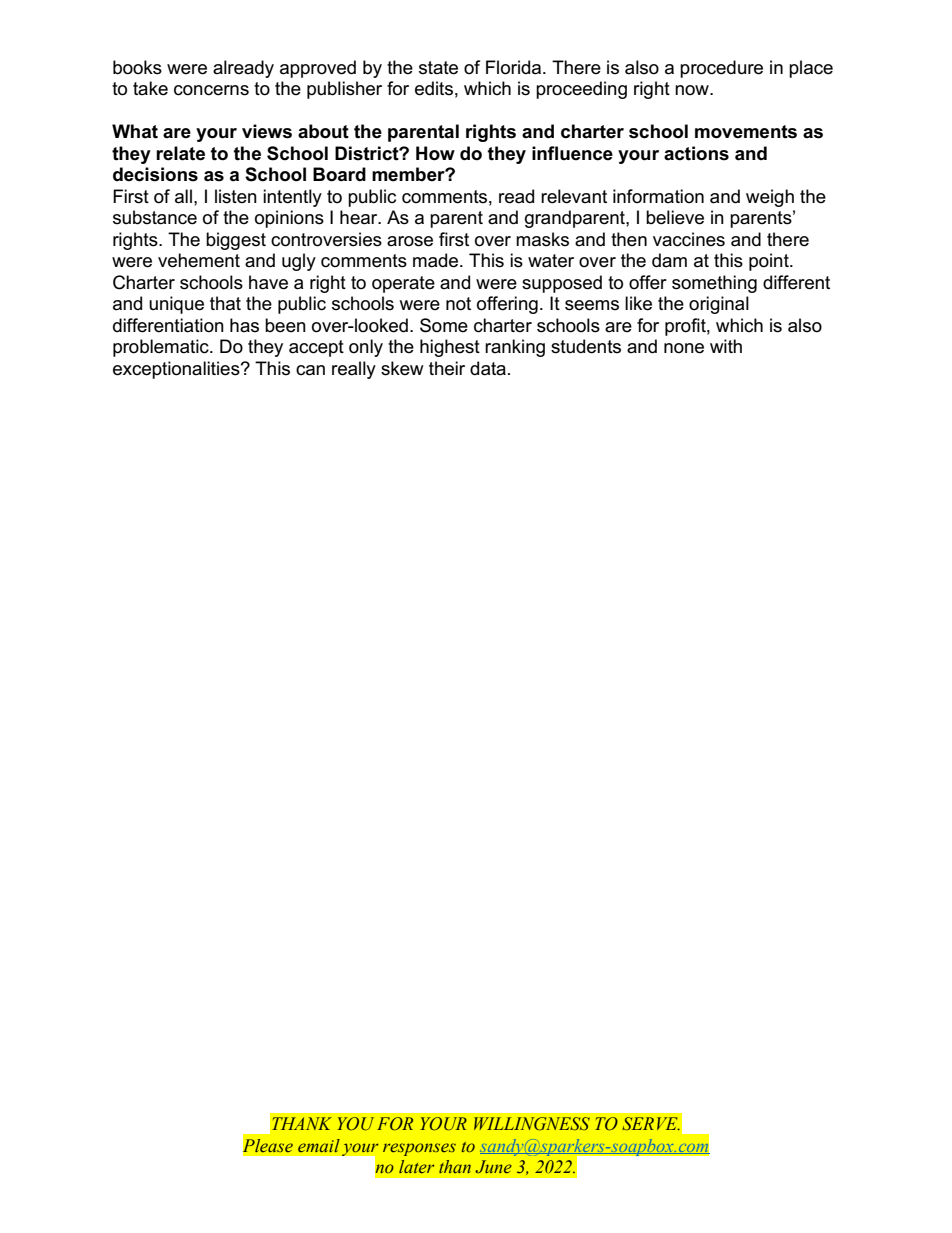 This screenshot has width=952, height=1233. I want to click on concerns, so click(211, 90).
